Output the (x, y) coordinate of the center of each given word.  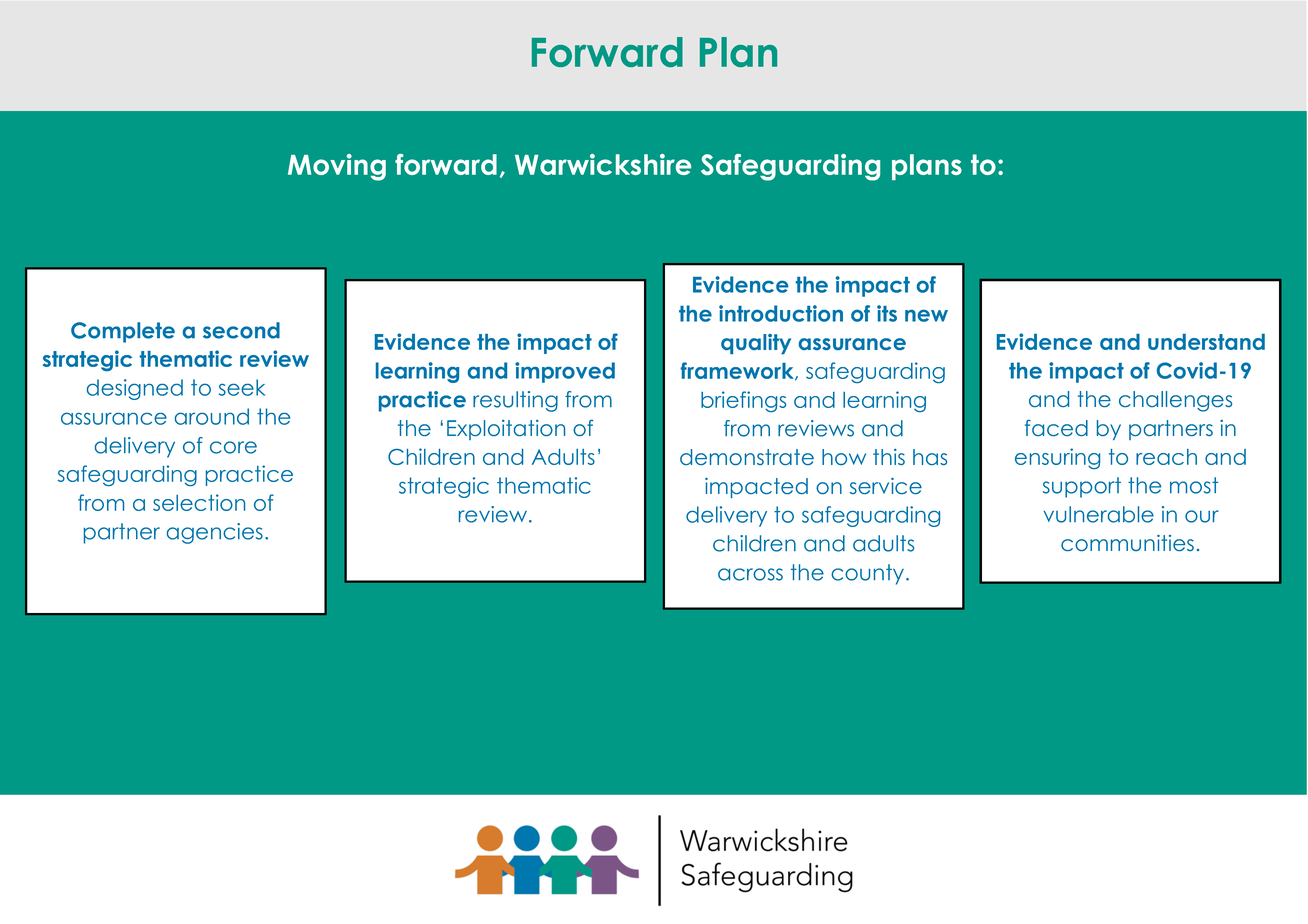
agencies (215, 533)
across (750, 574)
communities (1127, 543)
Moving (337, 167)
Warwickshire (603, 164)
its (887, 313)
